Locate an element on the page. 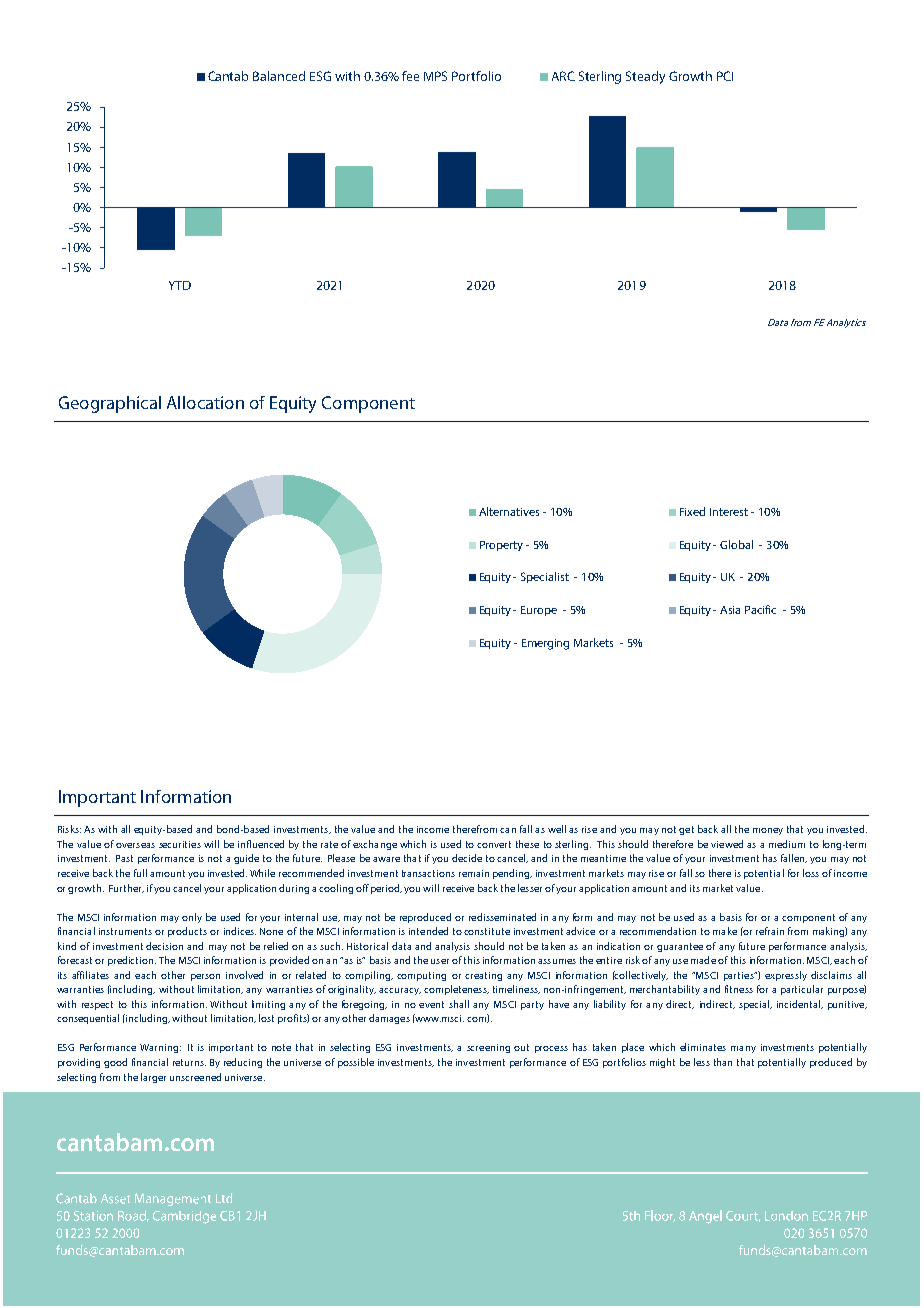 The height and width of the page is (1308, 924). PCI is located at coordinates (725, 76).
